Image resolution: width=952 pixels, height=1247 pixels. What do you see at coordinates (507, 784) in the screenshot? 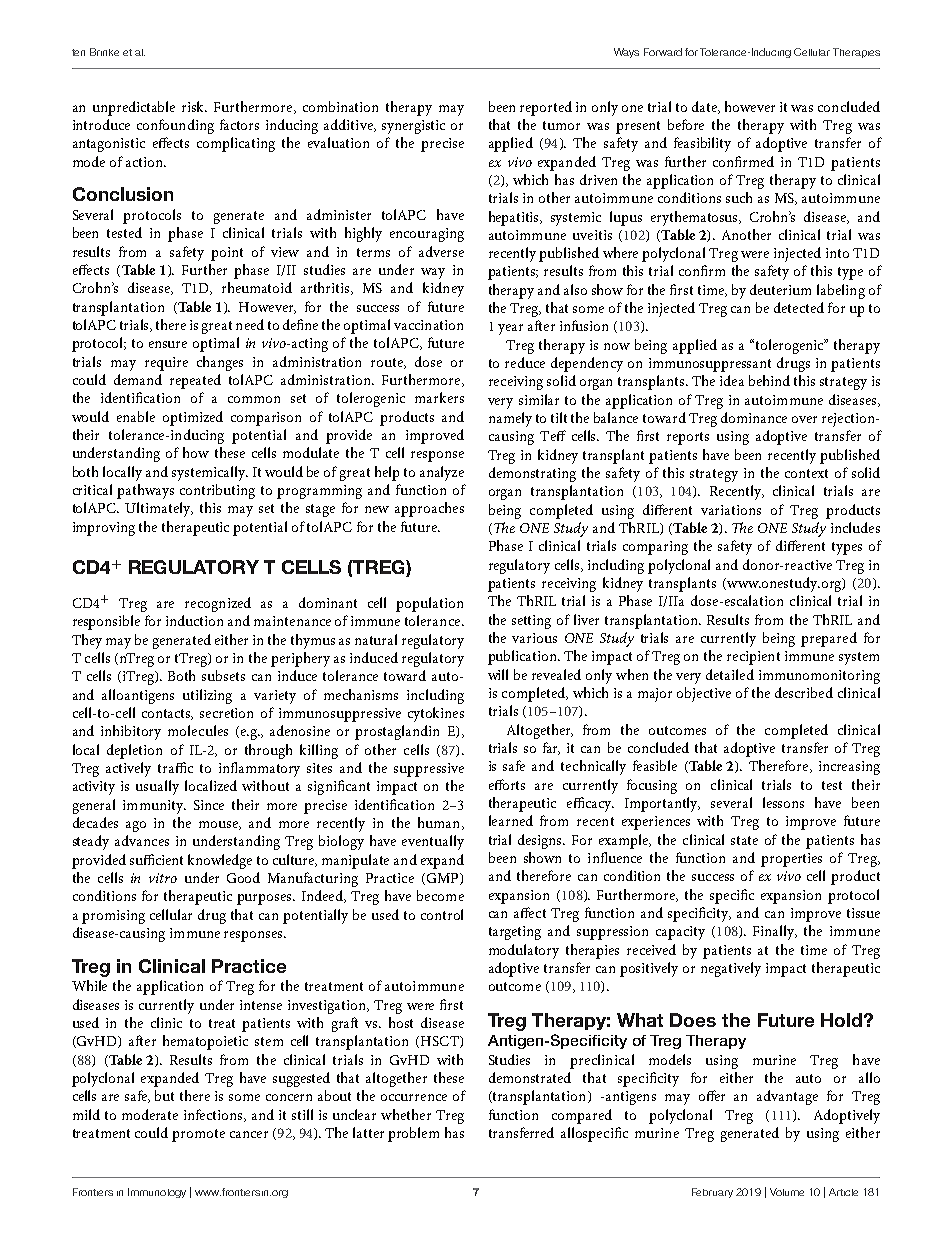
I see `efforts` at bounding box center [507, 784].
